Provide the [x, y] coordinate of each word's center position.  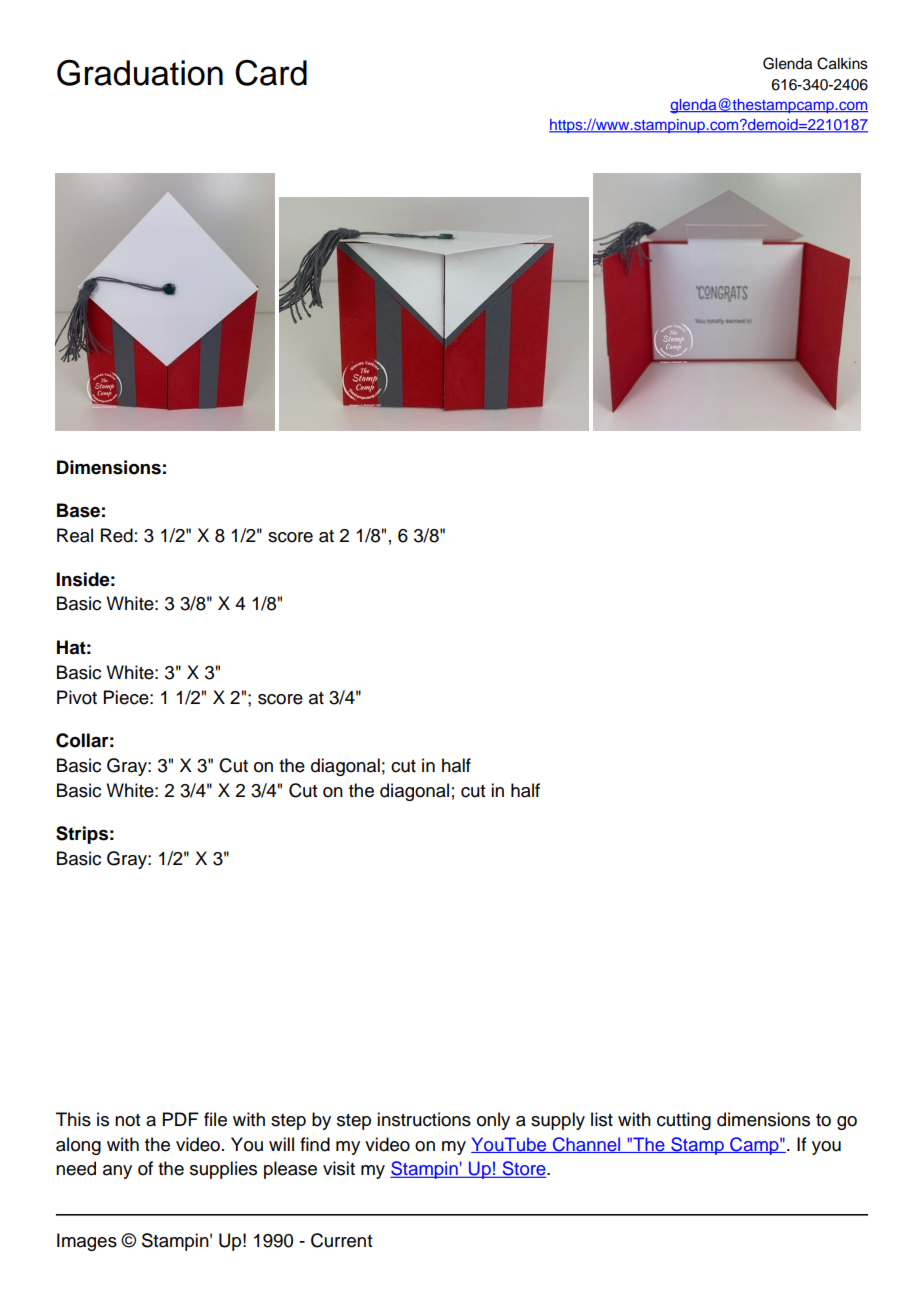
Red [117, 535]
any [117, 1172]
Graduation [140, 72]
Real [75, 535]
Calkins [842, 63]
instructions [424, 1119]
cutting [684, 1121]
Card [271, 73]
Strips [82, 835]
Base [78, 510]
